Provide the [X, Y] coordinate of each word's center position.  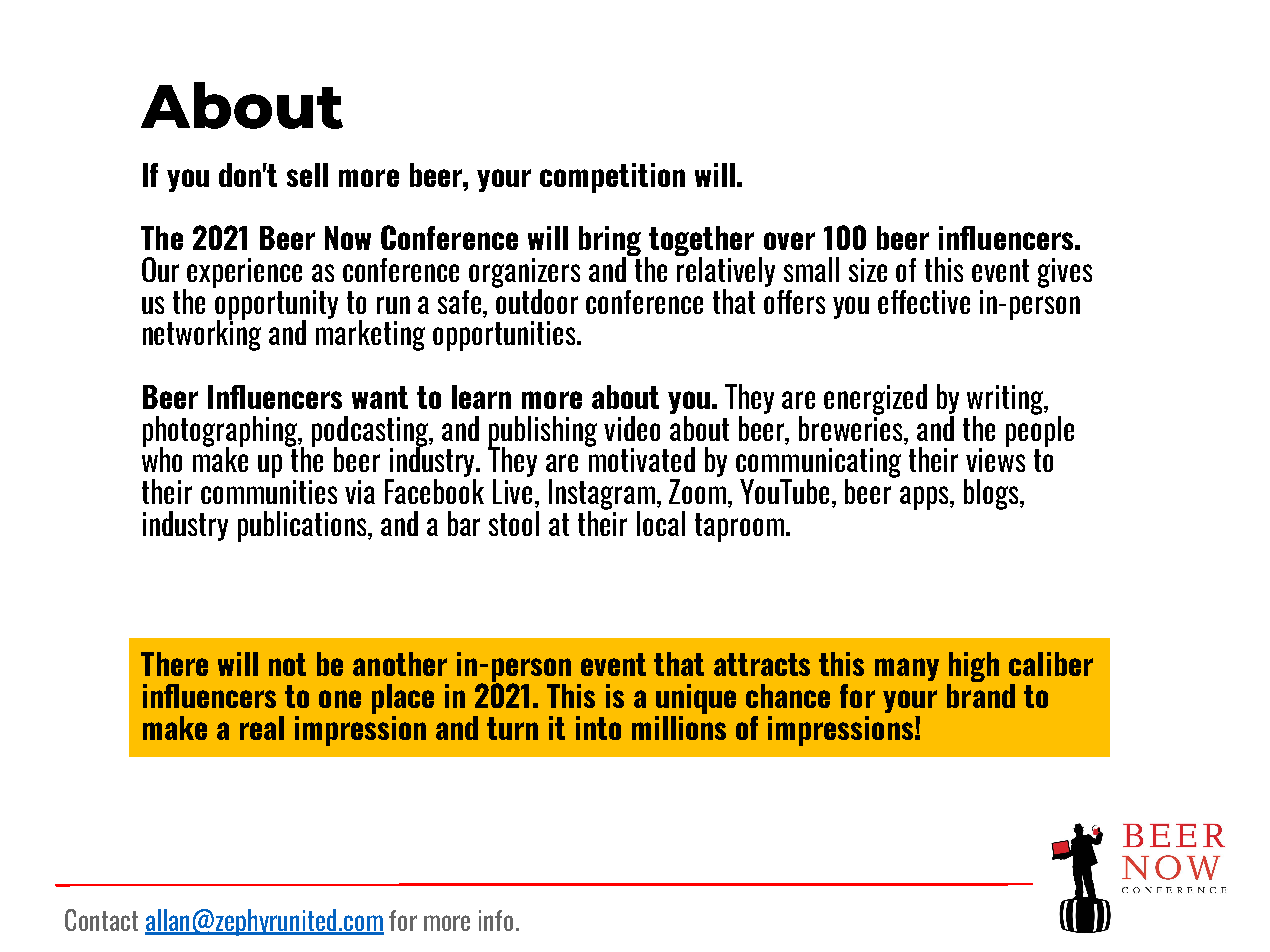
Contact [101, 920]
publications [304, 526]
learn [481, 397]
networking [202, 334]
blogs [992, 494]
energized [875, 399]
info [496, 920]
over [789, 241]
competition [612, 178]
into [598, 728]
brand [981, 694]
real [262, 728]
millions [679, 726]
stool [514, 523]
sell [307, 175]
